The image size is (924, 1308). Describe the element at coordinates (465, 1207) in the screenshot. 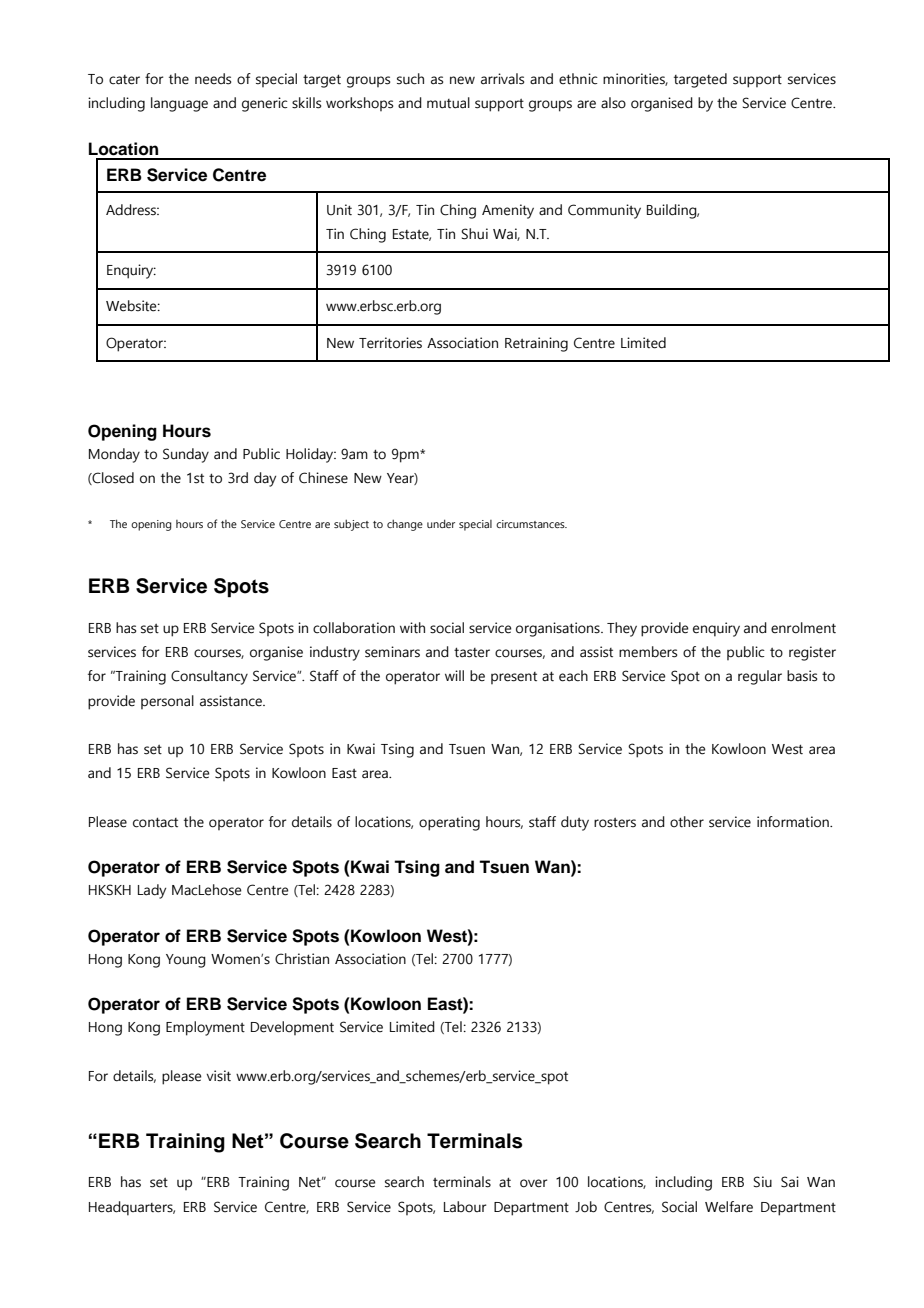

I see `Labour` at that location.
